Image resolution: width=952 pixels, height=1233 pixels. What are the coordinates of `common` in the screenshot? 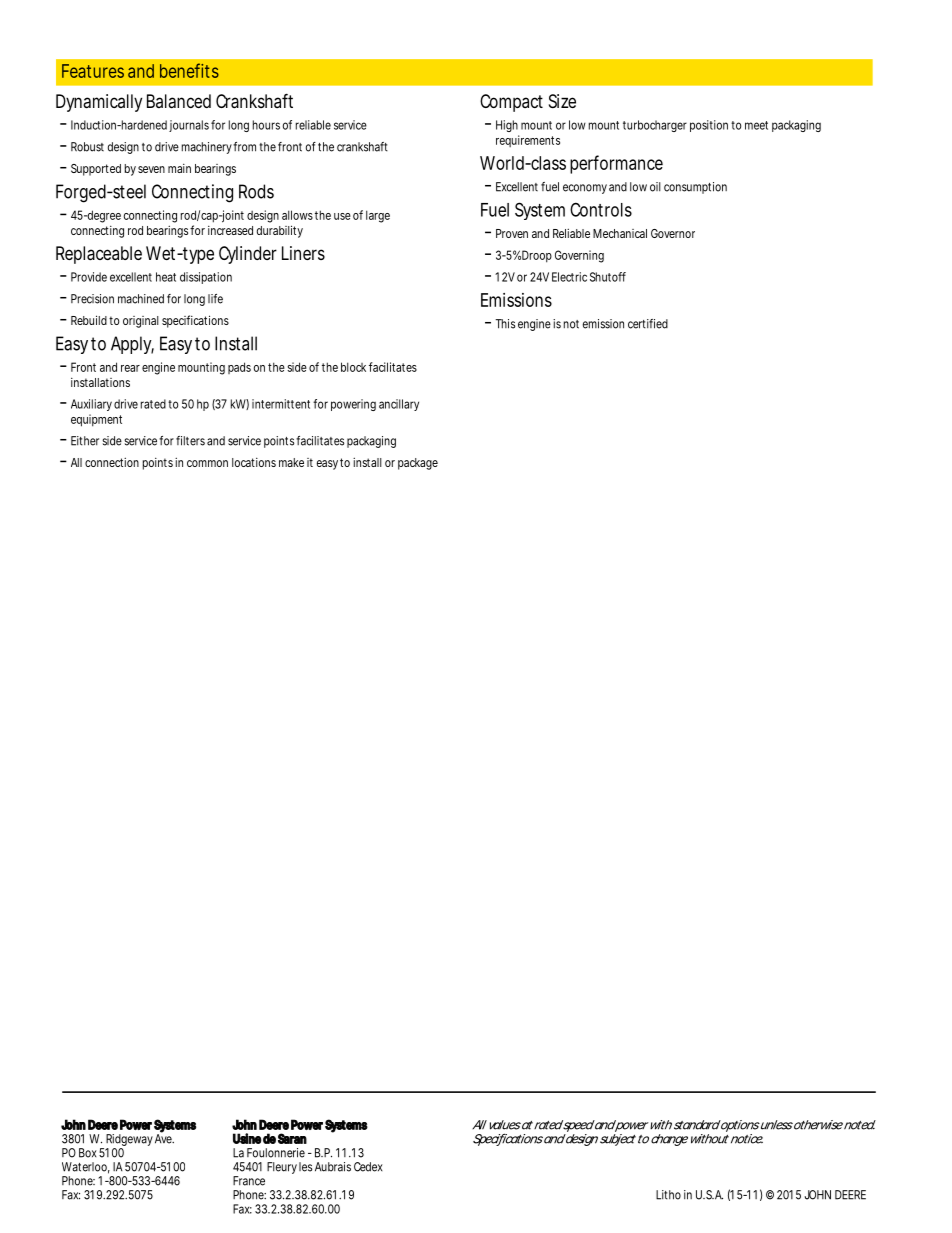 It's located at (207, 463).
